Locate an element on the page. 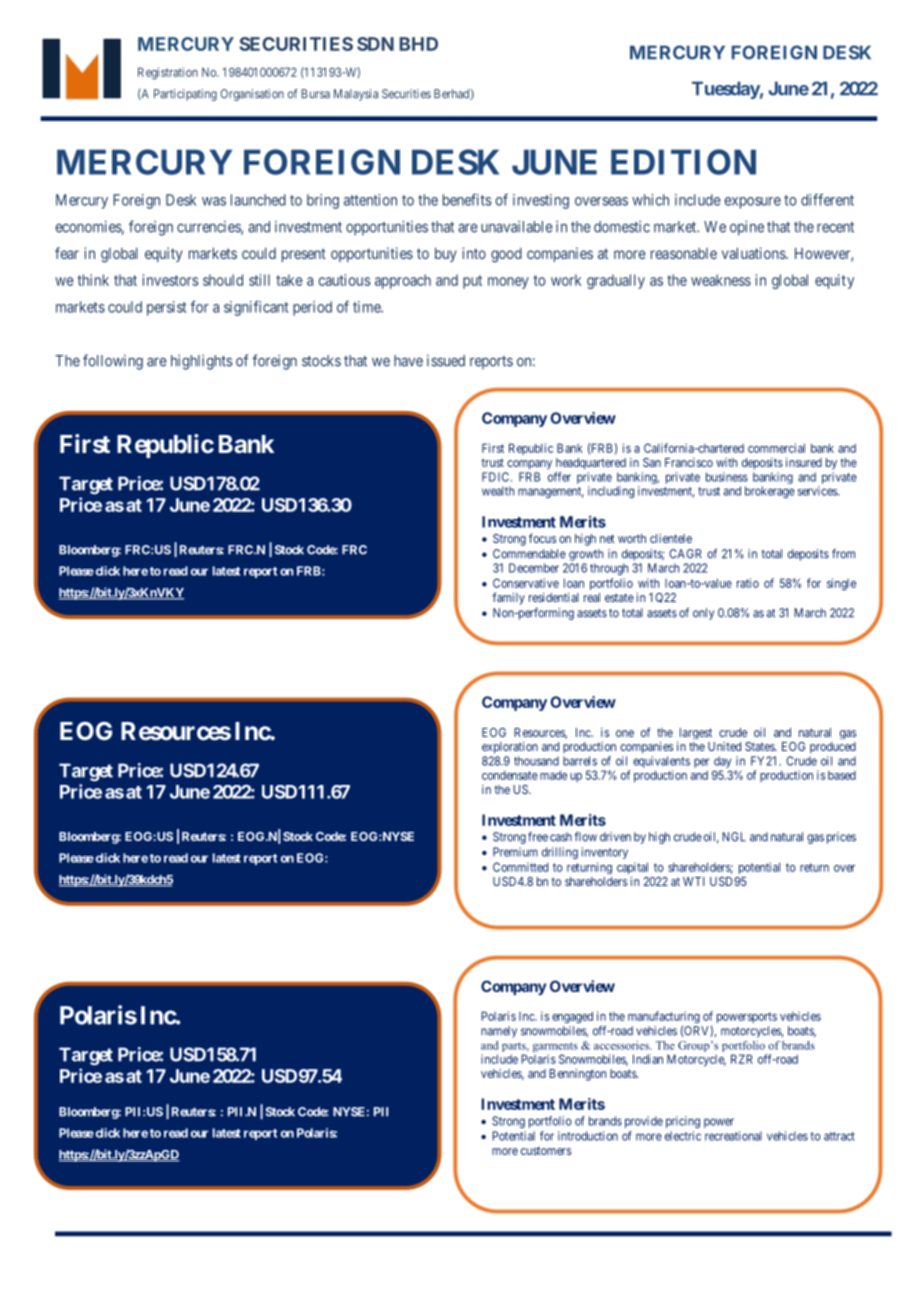 This document has width=924, height=1308. recreational is located at coordinates (733, 1136).
